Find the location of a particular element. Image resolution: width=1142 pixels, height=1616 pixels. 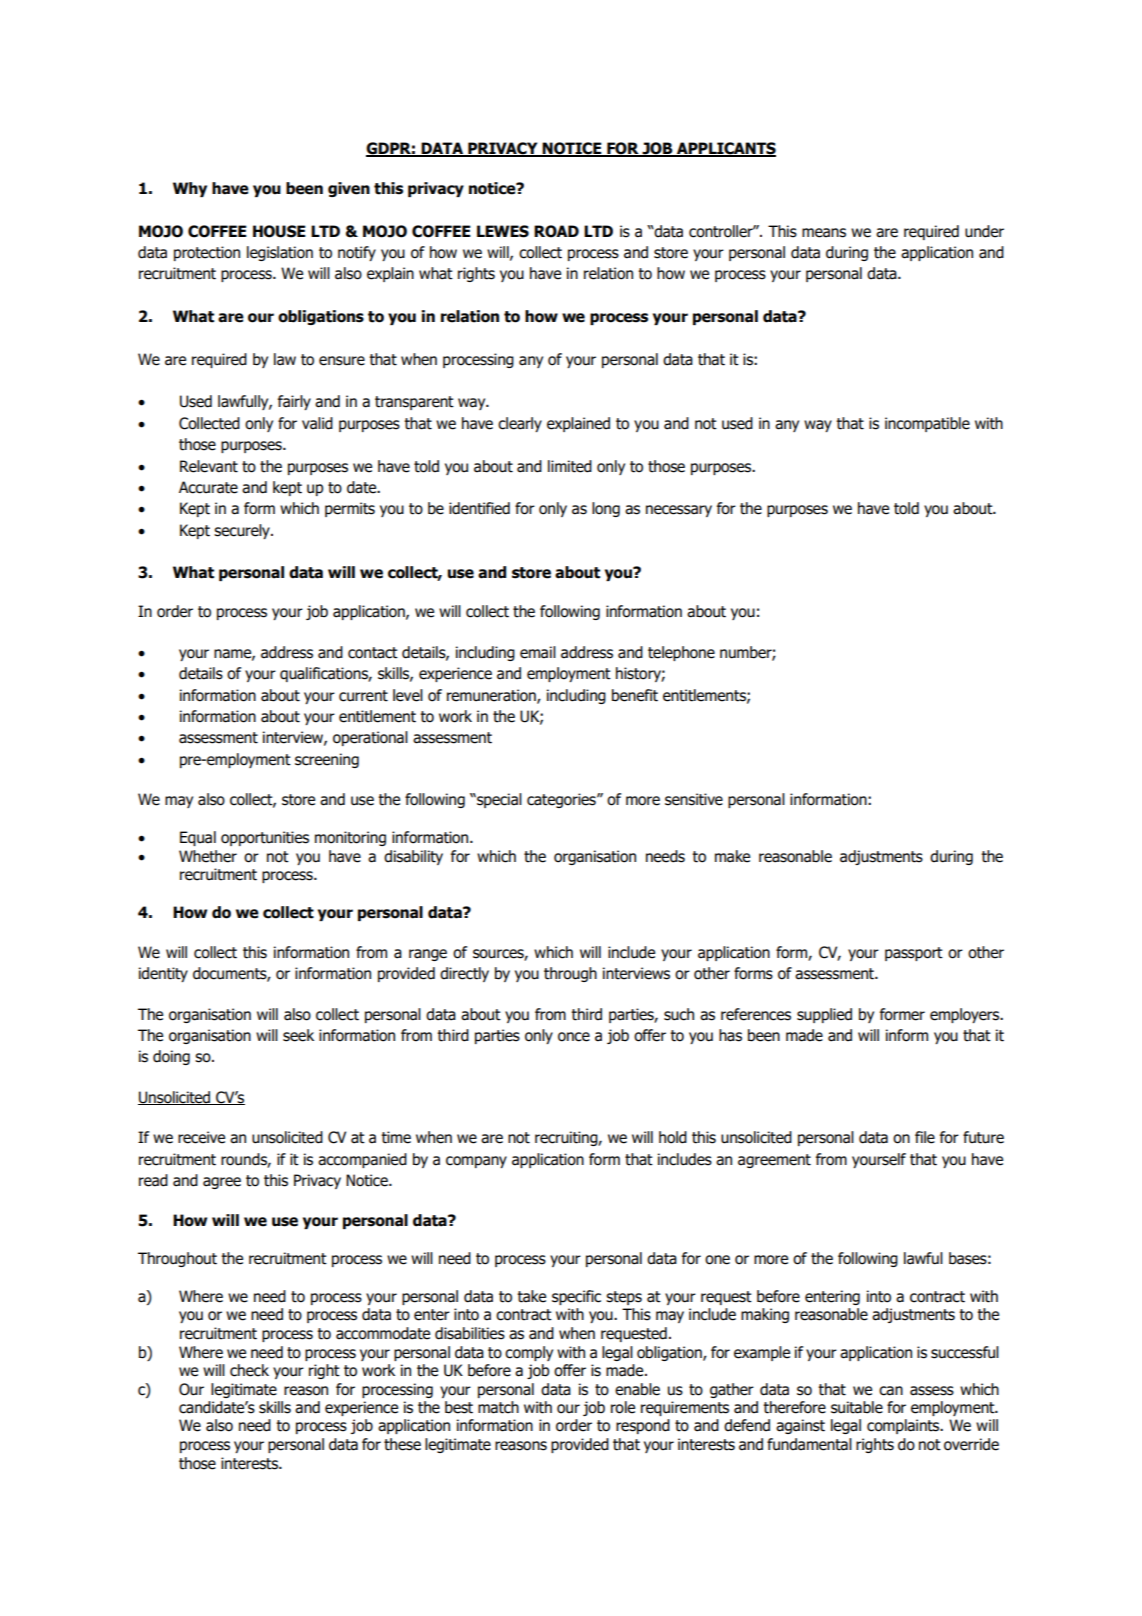

once is located at coordinates (574, 1037).
